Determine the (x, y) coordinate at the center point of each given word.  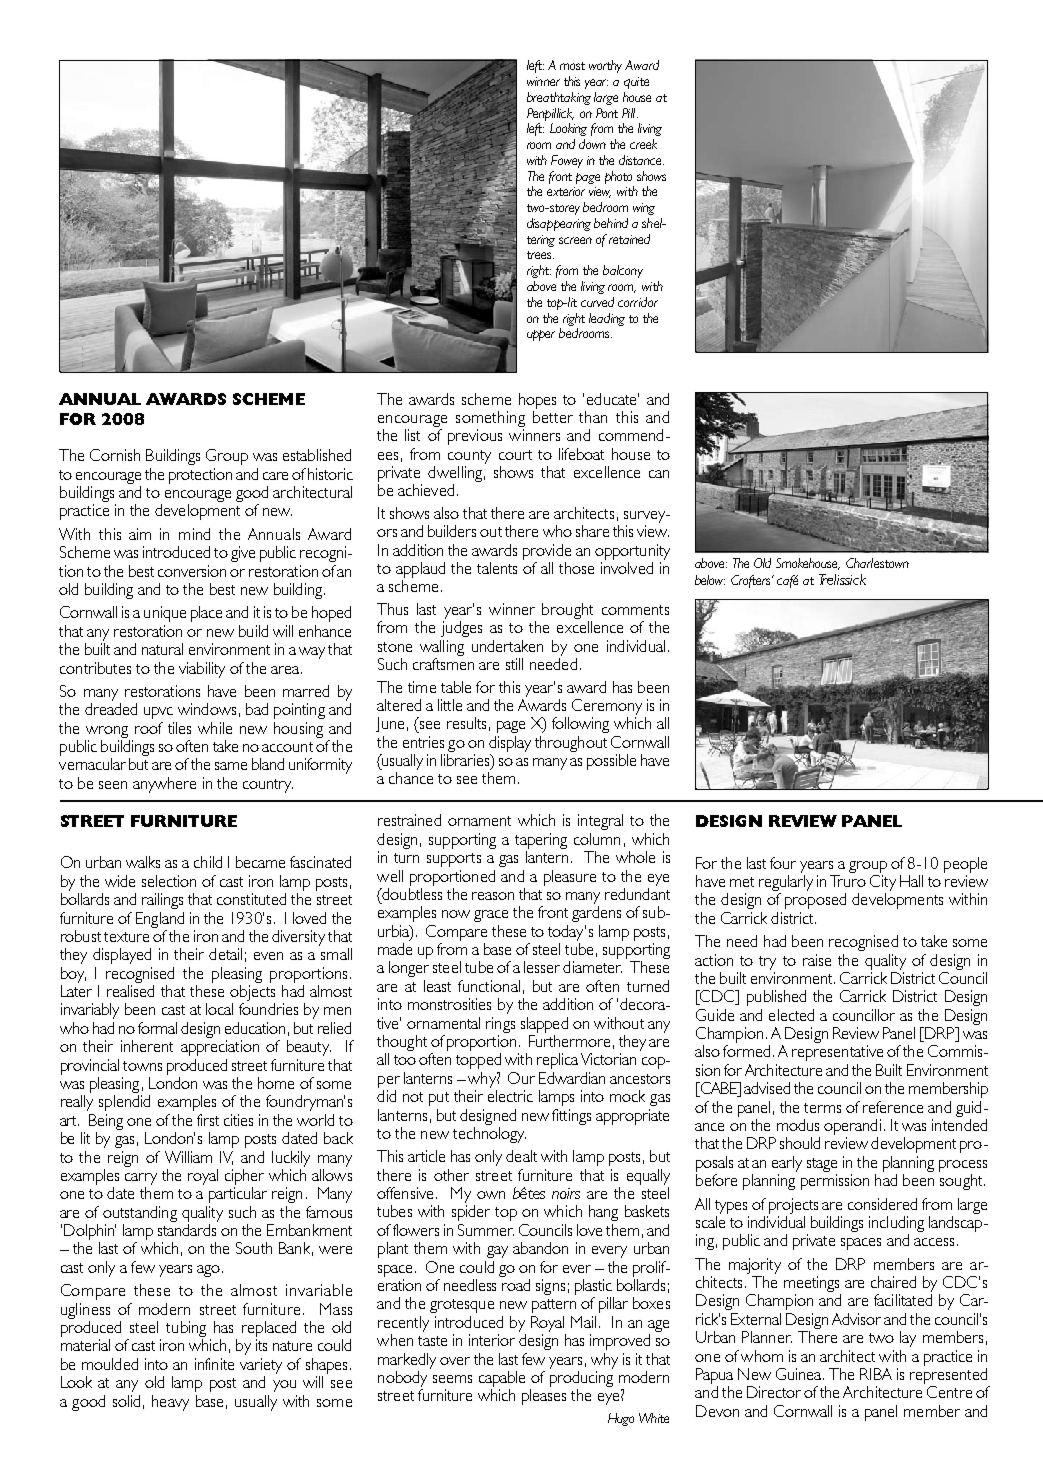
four (783, 863)
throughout (571, 744)
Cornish (115, 455)
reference (893, 1107)
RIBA (876, 1374)
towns (142, 1066)
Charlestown (877, 563)
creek (643, 144)
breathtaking (559, 98)
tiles (179, 728)
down (592, 144)
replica (557, 1061)
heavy (170, 1403)
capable (502, 1379)
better (553, 417)
